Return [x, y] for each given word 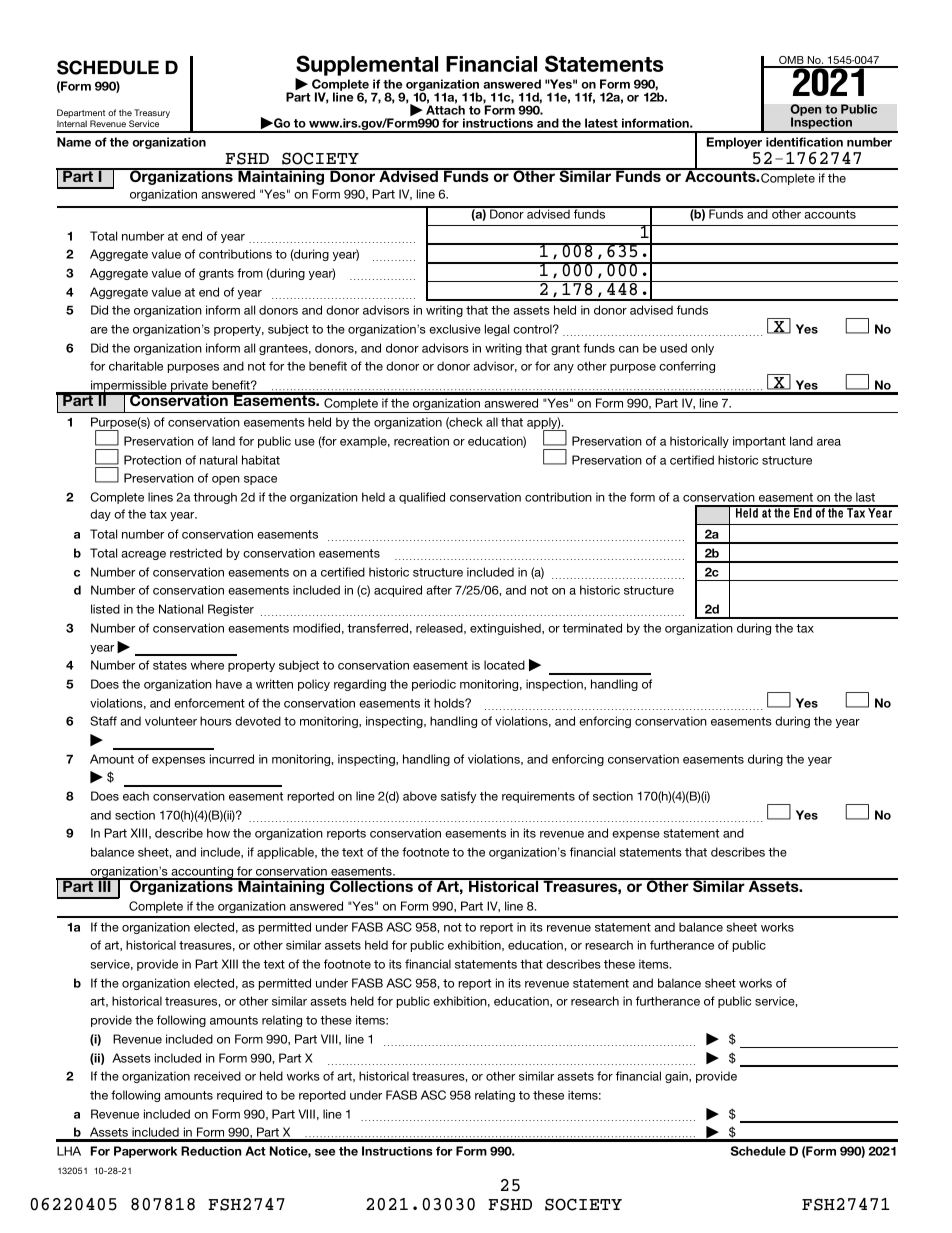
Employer [734, 143]
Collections [371, 885]
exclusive [455, 329]
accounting [202, 873]
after [439, 590]
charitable [136, 366]
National [181, 609]
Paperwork [145, 1152]
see [325, 1152]
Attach [445, 110]
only [702, 349]
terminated [592, 628]
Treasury [152, 115]
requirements [538, 797]
